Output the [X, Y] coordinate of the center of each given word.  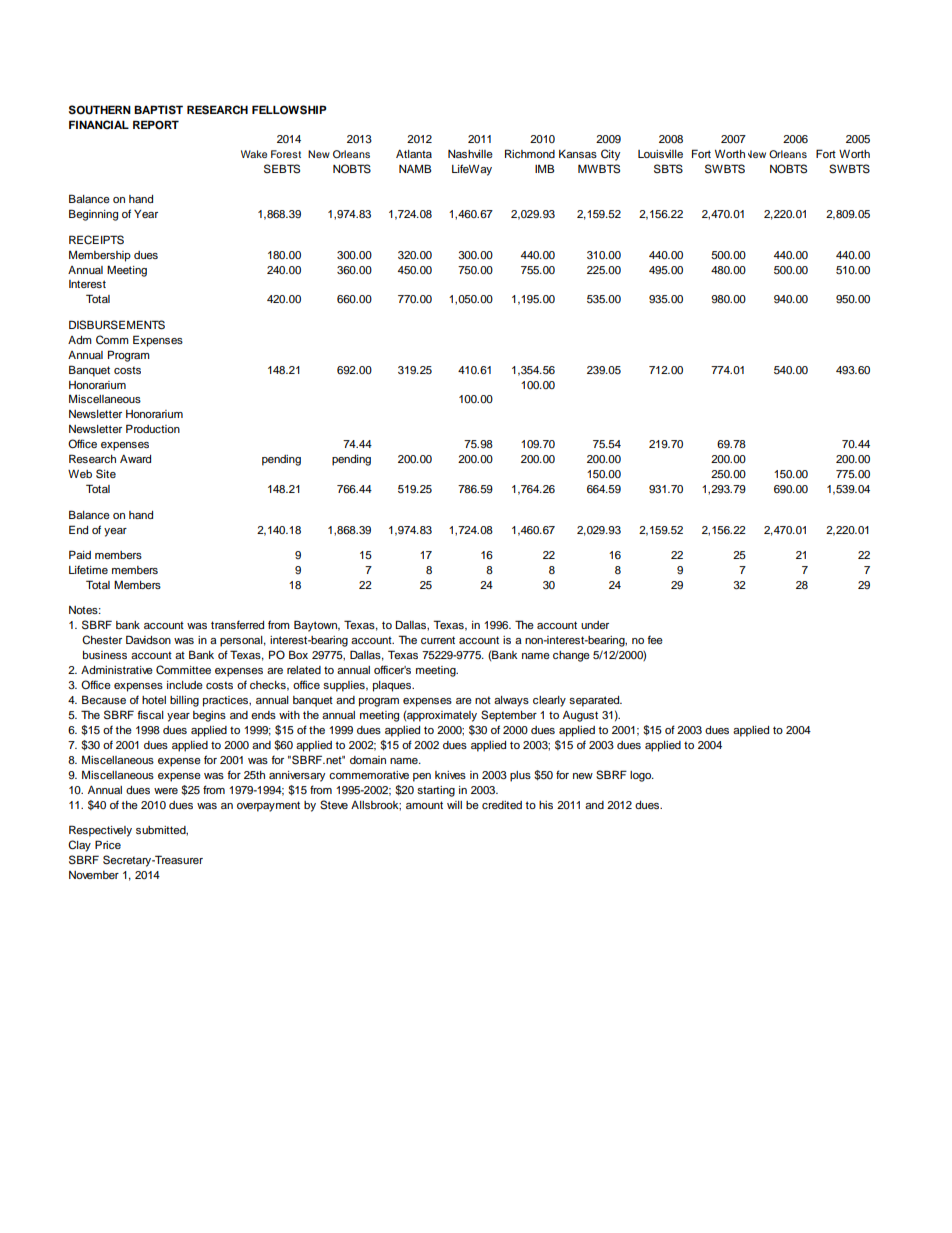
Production [153, 428]
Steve [334, 805]
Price [108, 844]
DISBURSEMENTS [117, 325]
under [595, 625]
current [438, 640]
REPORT [156, 125]
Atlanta [414, 154]
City [610, 155]
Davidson [148, 639]
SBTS [668, 169]
